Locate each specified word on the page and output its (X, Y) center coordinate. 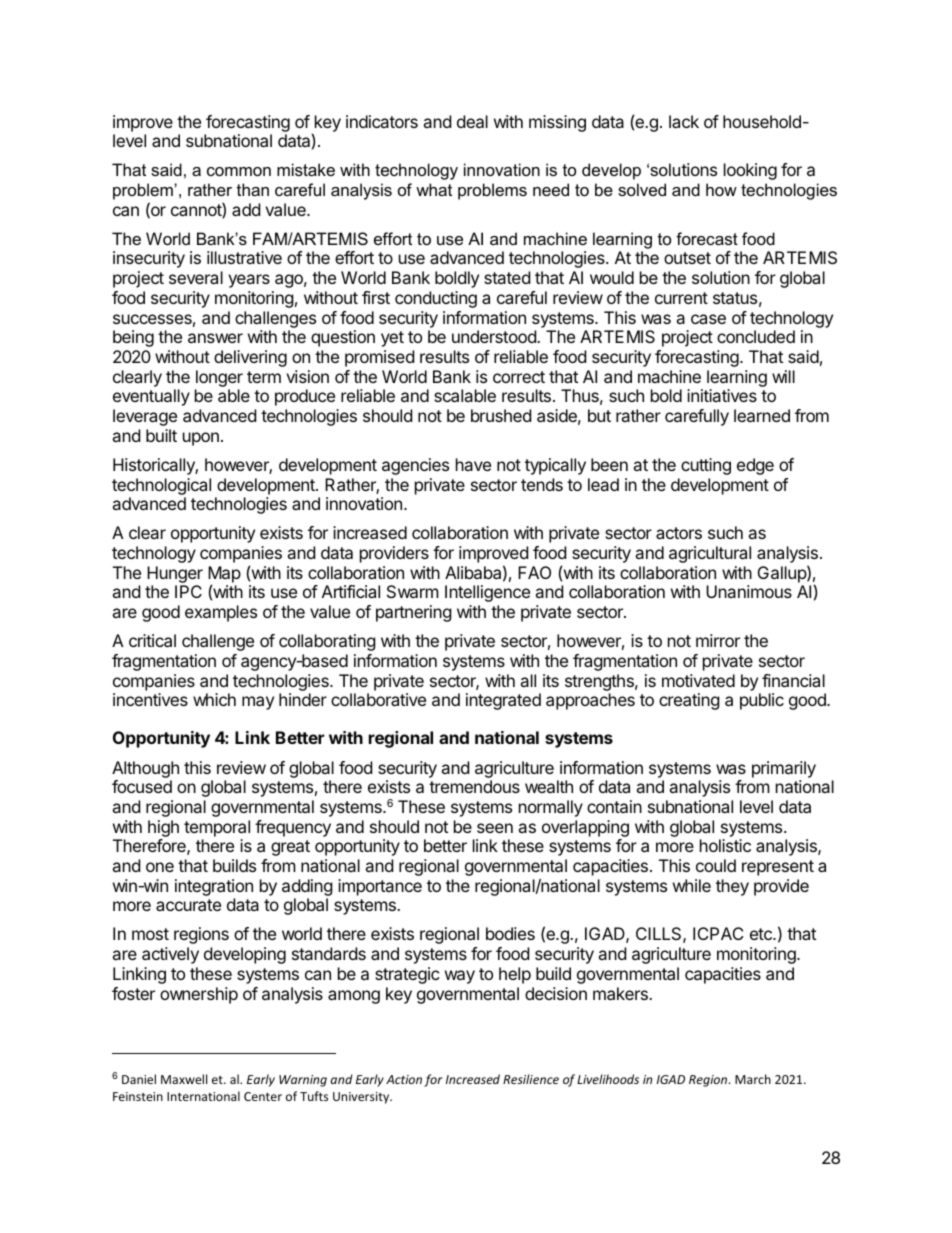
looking (750, 171)
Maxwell (184, 1079)
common (239, 171)
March (753, 1079)
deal (472, 121)
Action (404, 1079)
